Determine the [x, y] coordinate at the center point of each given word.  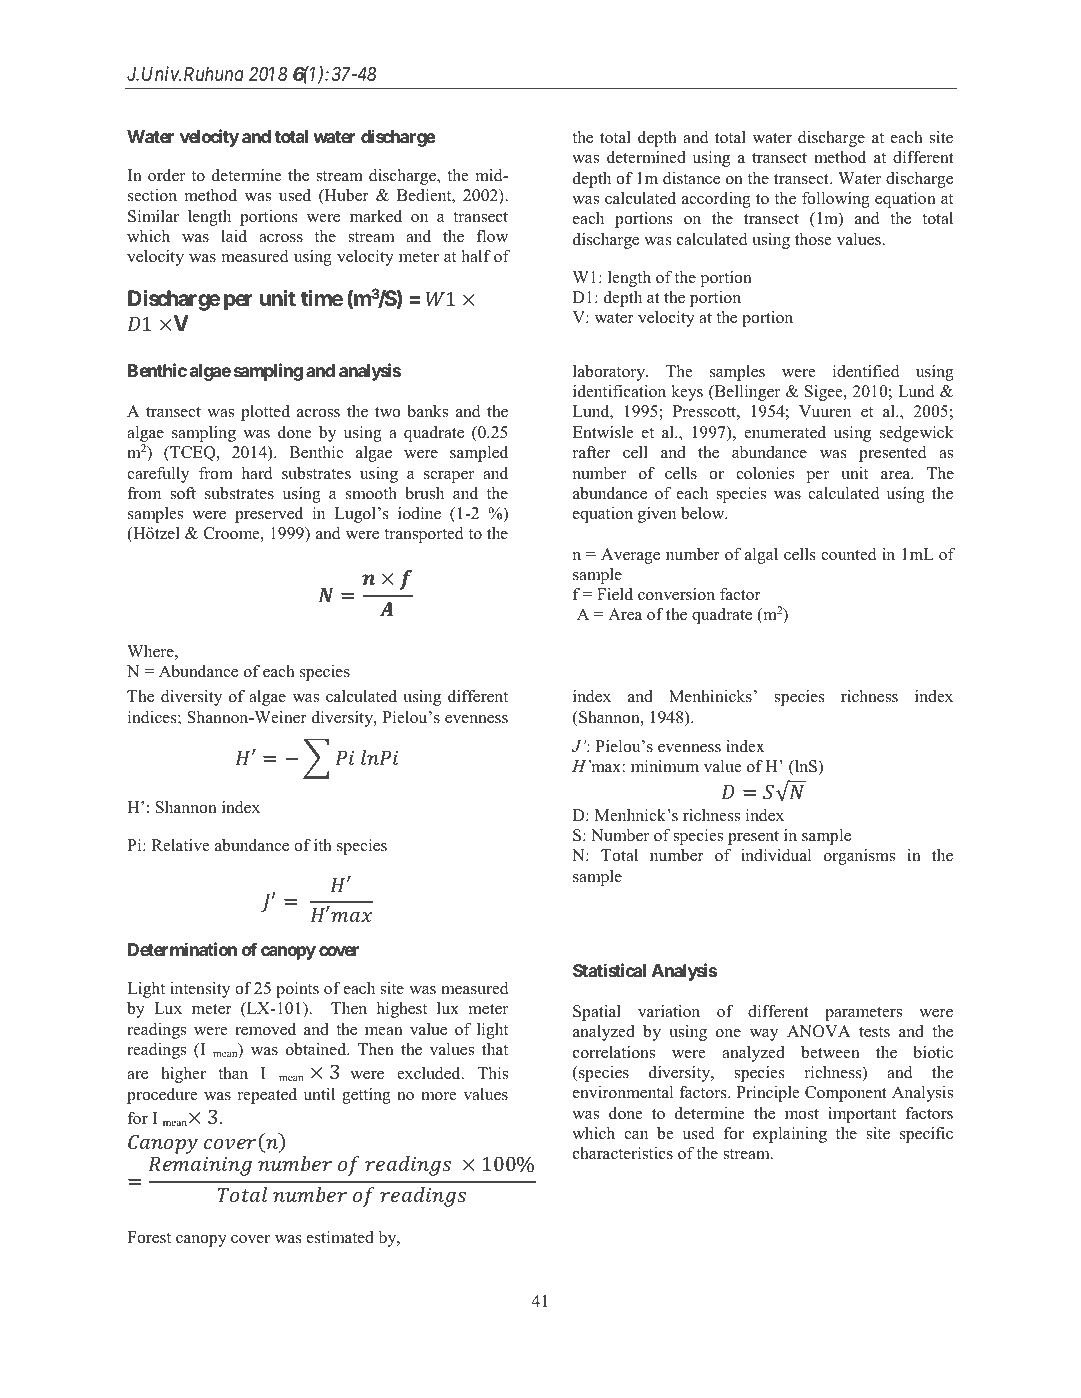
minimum [665, 766]
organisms [859, 857]
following [836, 200]
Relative [181, 845]
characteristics [623, 1153]
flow [492, 236]
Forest [149, 1237]
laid [234, 236]
